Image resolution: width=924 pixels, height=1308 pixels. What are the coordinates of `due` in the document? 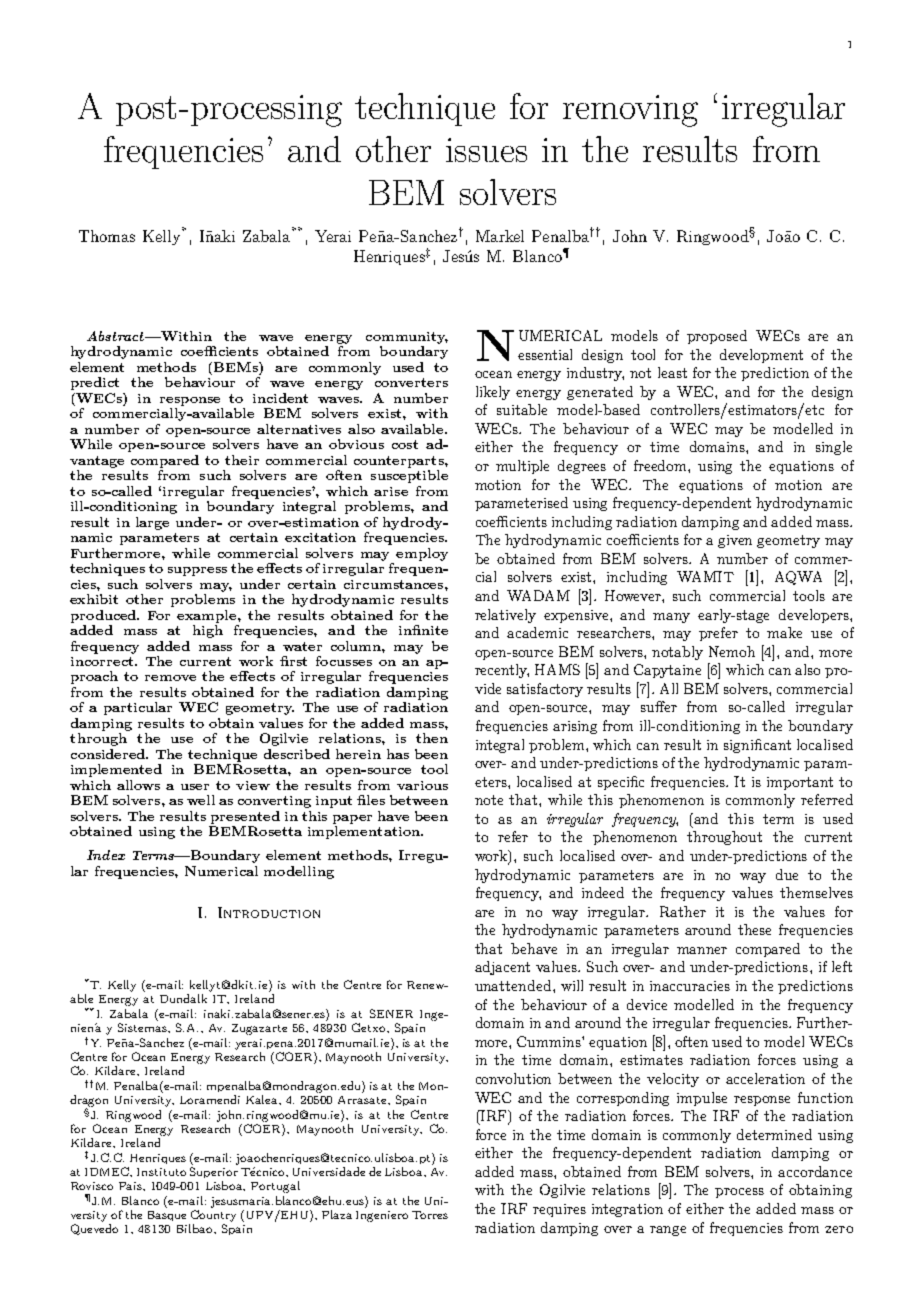 It's located at (787, 874).
